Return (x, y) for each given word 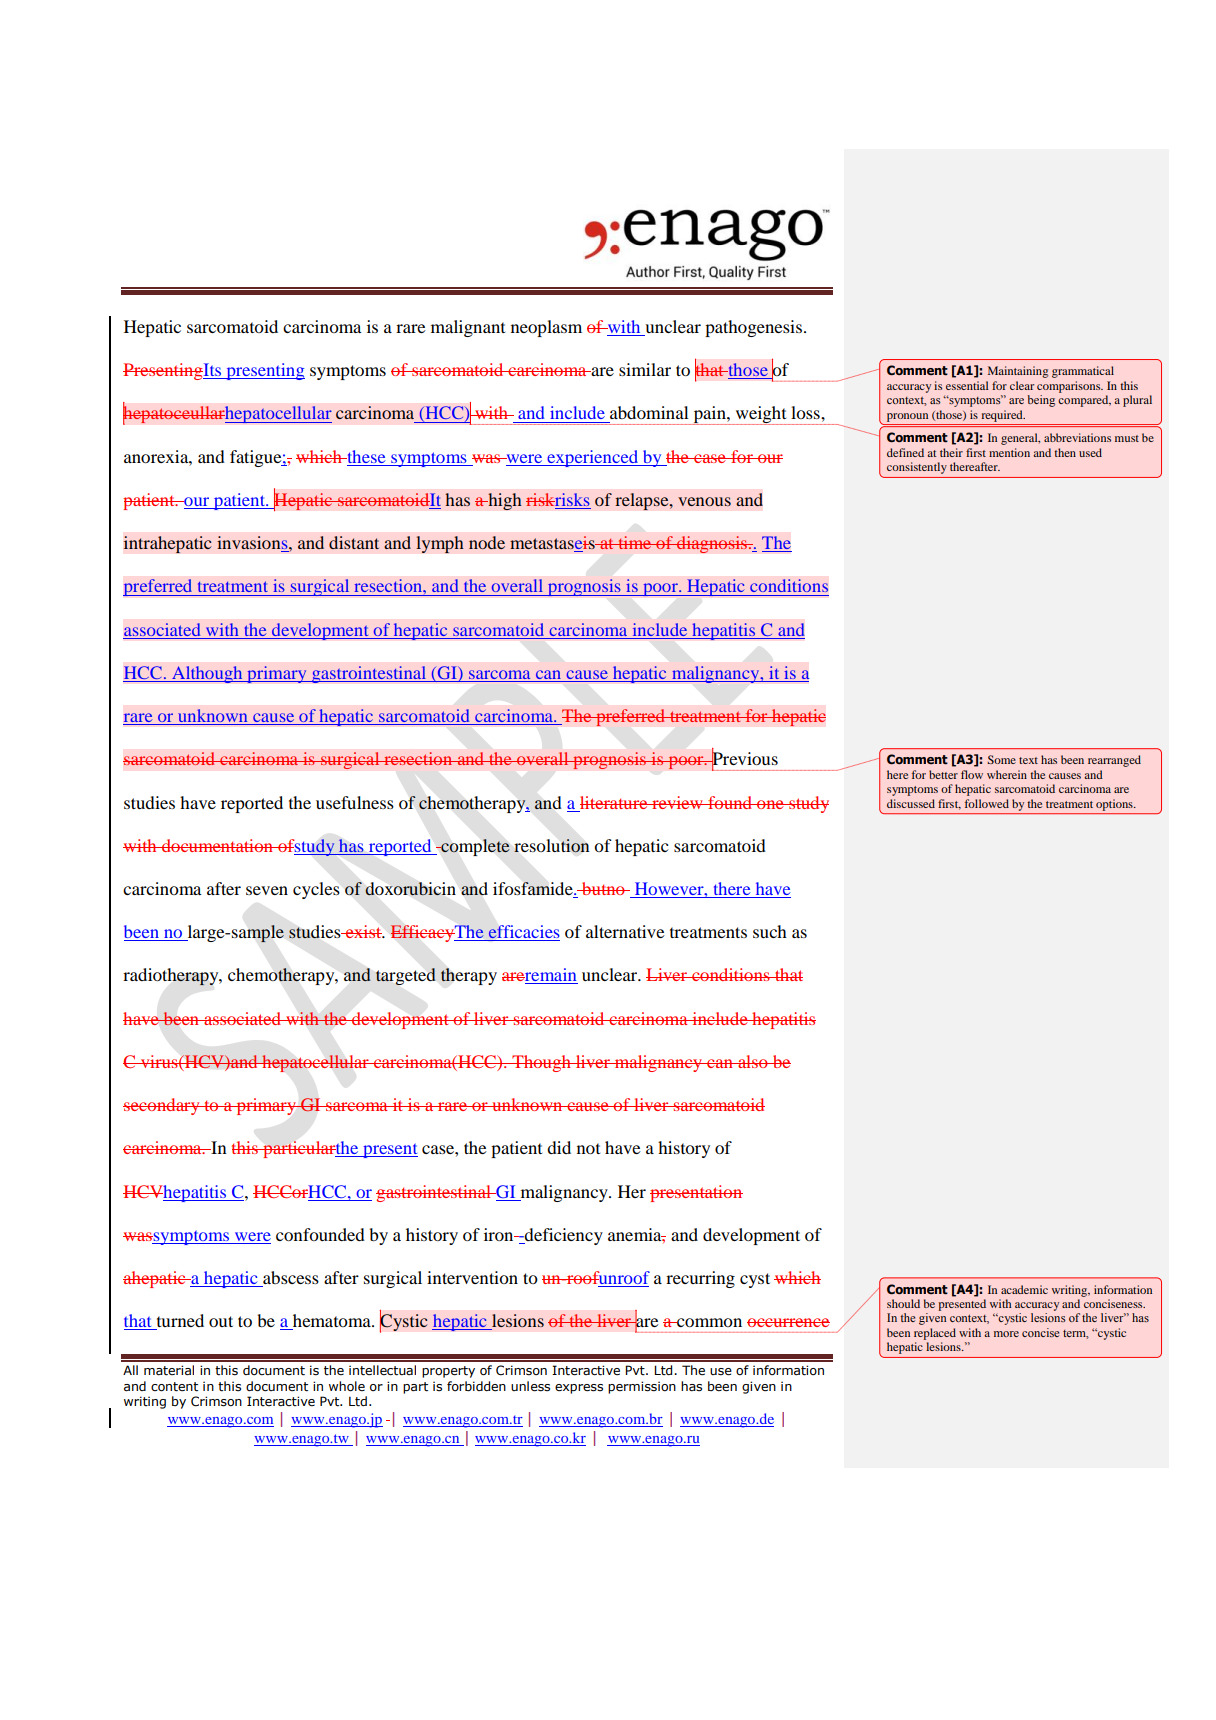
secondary (162, 1106)
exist (364, 931)
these (365, 456)
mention (1009, 452)
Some (1001, 759)
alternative (625, 931)
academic (1024, 1289)
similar (645, 369)
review (678, 802)
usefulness (355, 802)
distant (354, 542)
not (588, 1148)
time (635, 542)
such (770, 931)
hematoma (331, 1322)
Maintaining (1018, 372)
